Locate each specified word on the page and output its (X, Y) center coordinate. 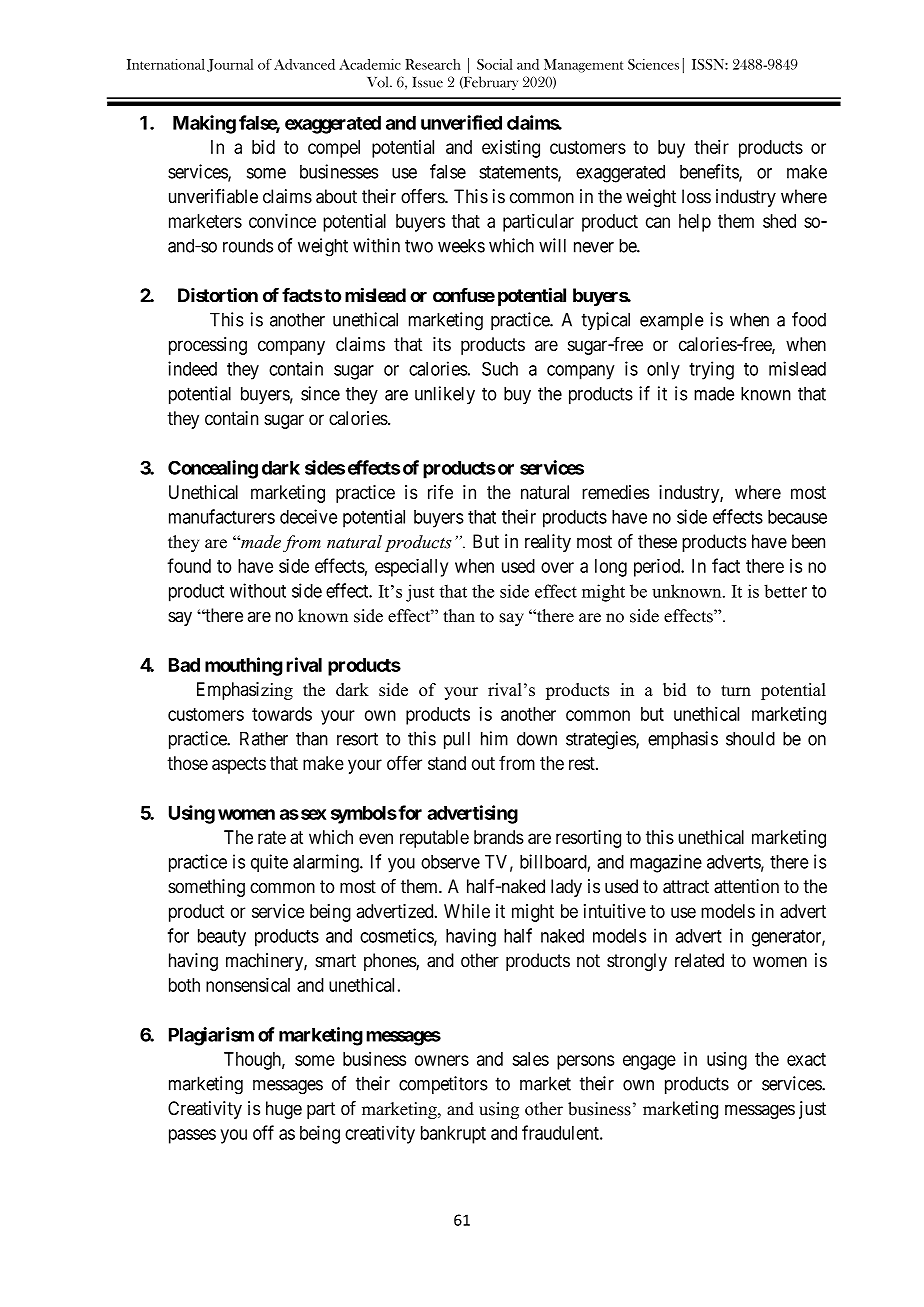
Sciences (653, 64)
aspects (239, 765)
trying (711, 370)
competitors (443, 1085)
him (494, 738)
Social (494, 64)
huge (284, 1110)
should (750, 738)
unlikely (445, 395)
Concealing (213, 469)
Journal (230, 65)
